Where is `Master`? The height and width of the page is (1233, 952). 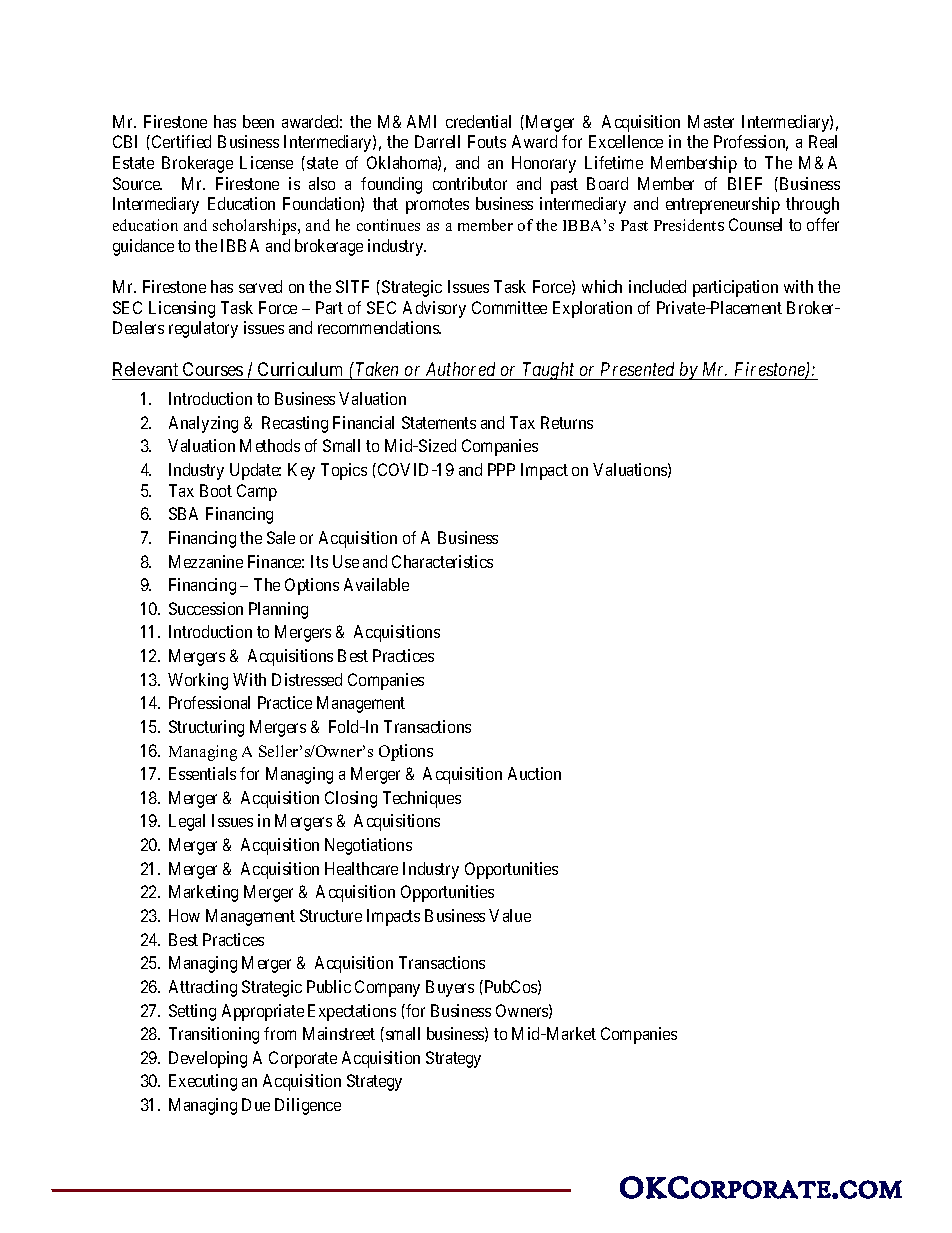 Master is located at coordinates (711, 121).
